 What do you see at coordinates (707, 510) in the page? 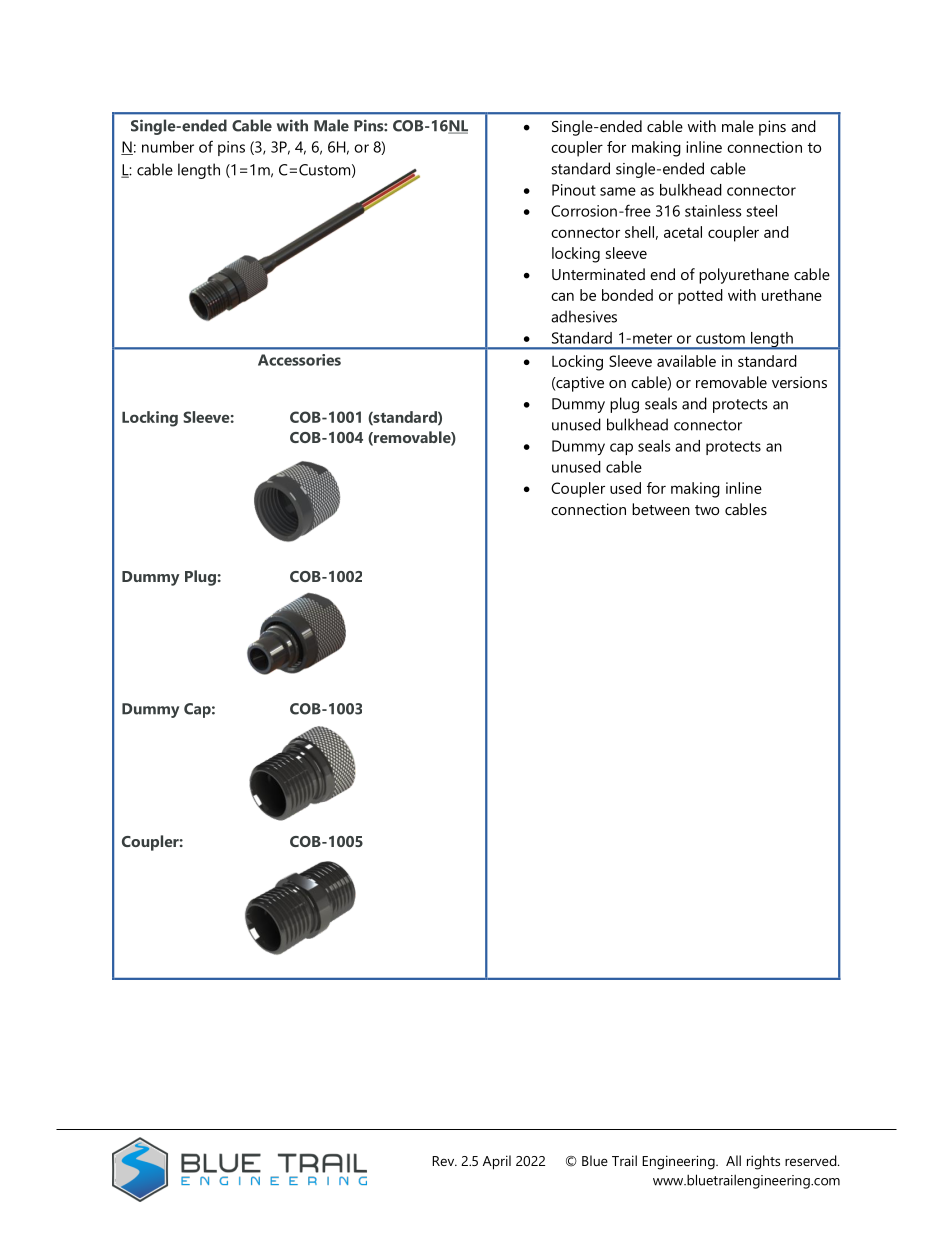
I see `two` at bounding box center [707, 510].
